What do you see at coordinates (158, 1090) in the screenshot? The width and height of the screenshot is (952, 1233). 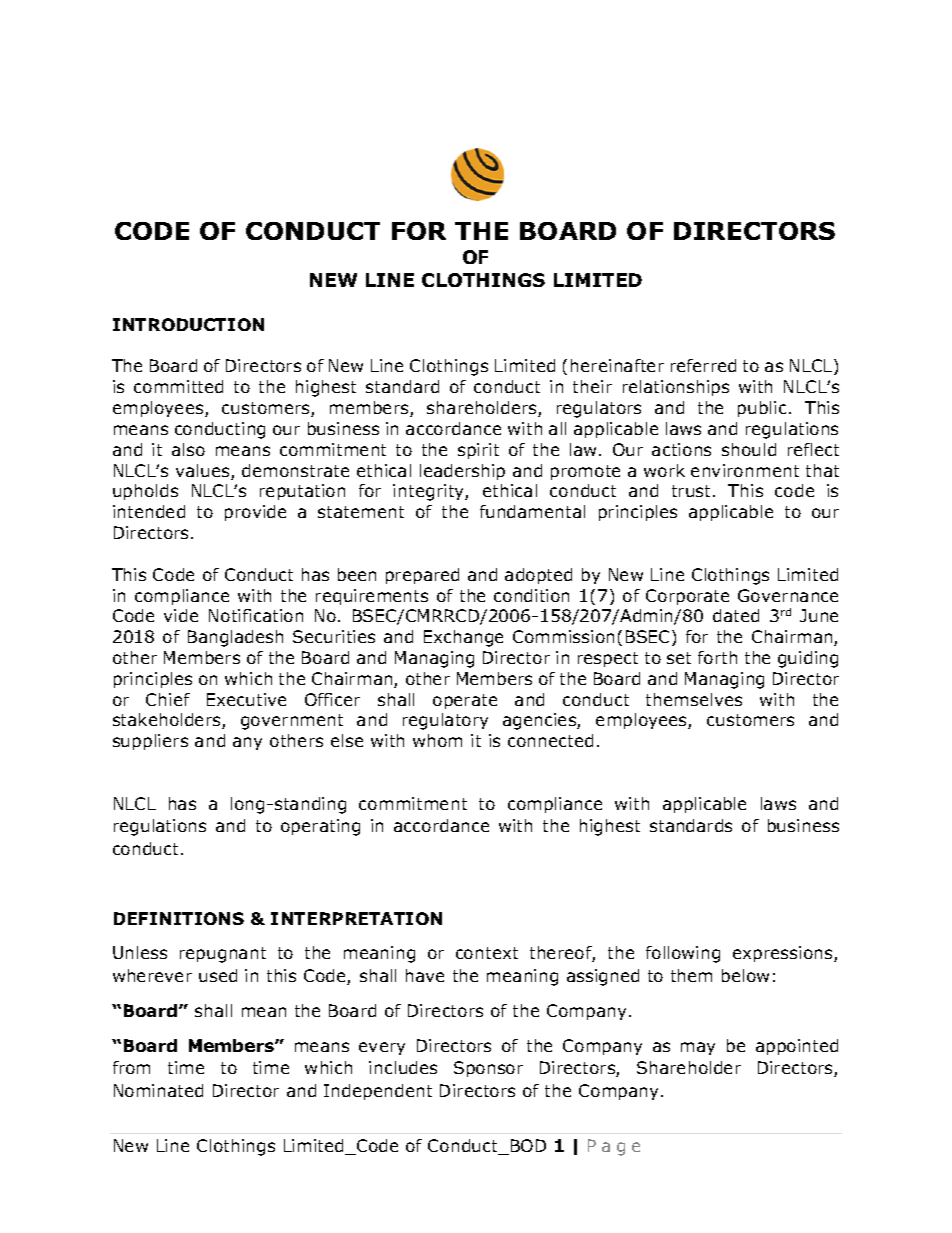 I see `Nominated` at bounding box center [158, 1090].
